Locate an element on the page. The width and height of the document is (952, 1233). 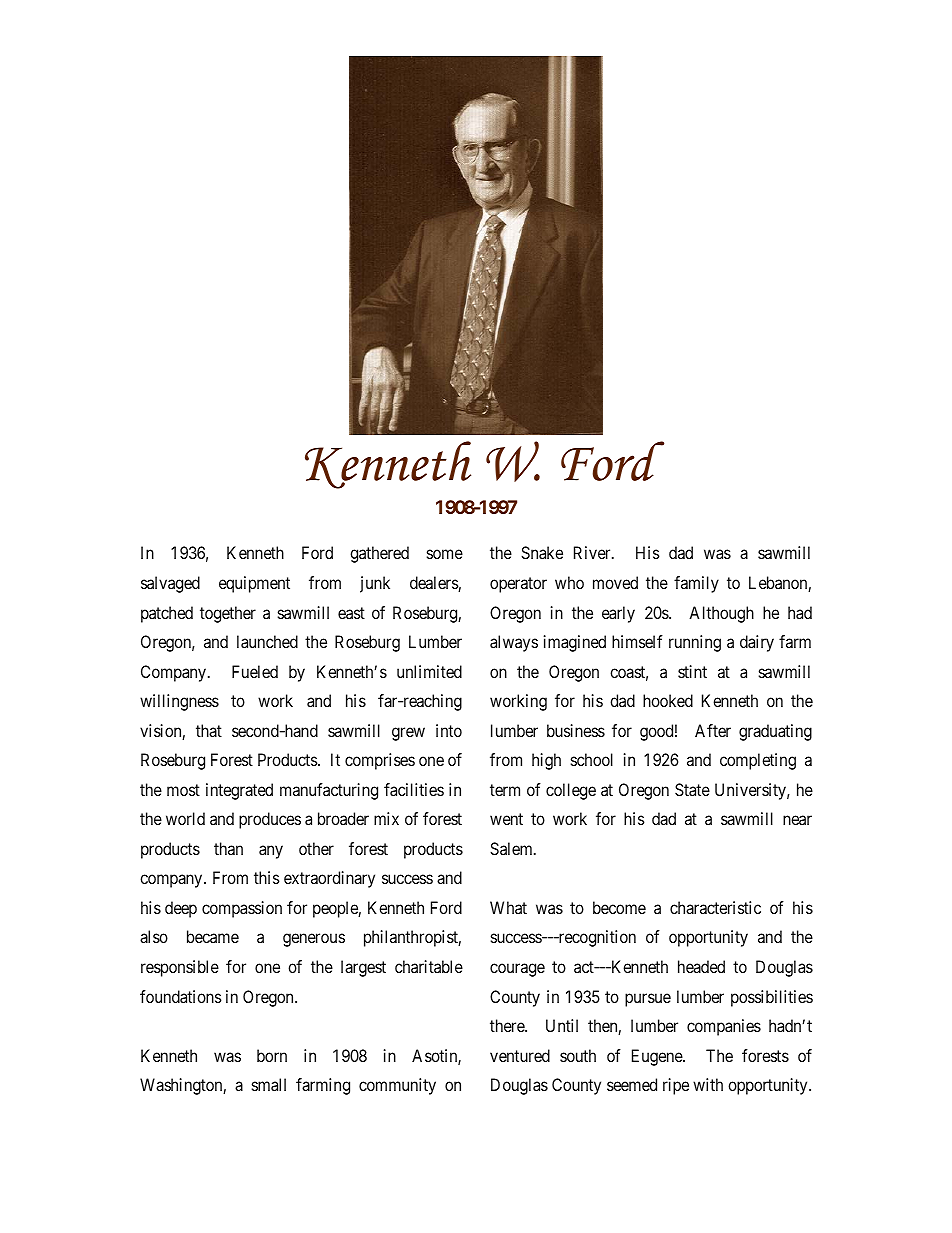
operator is located at coordinates (518, 585).
